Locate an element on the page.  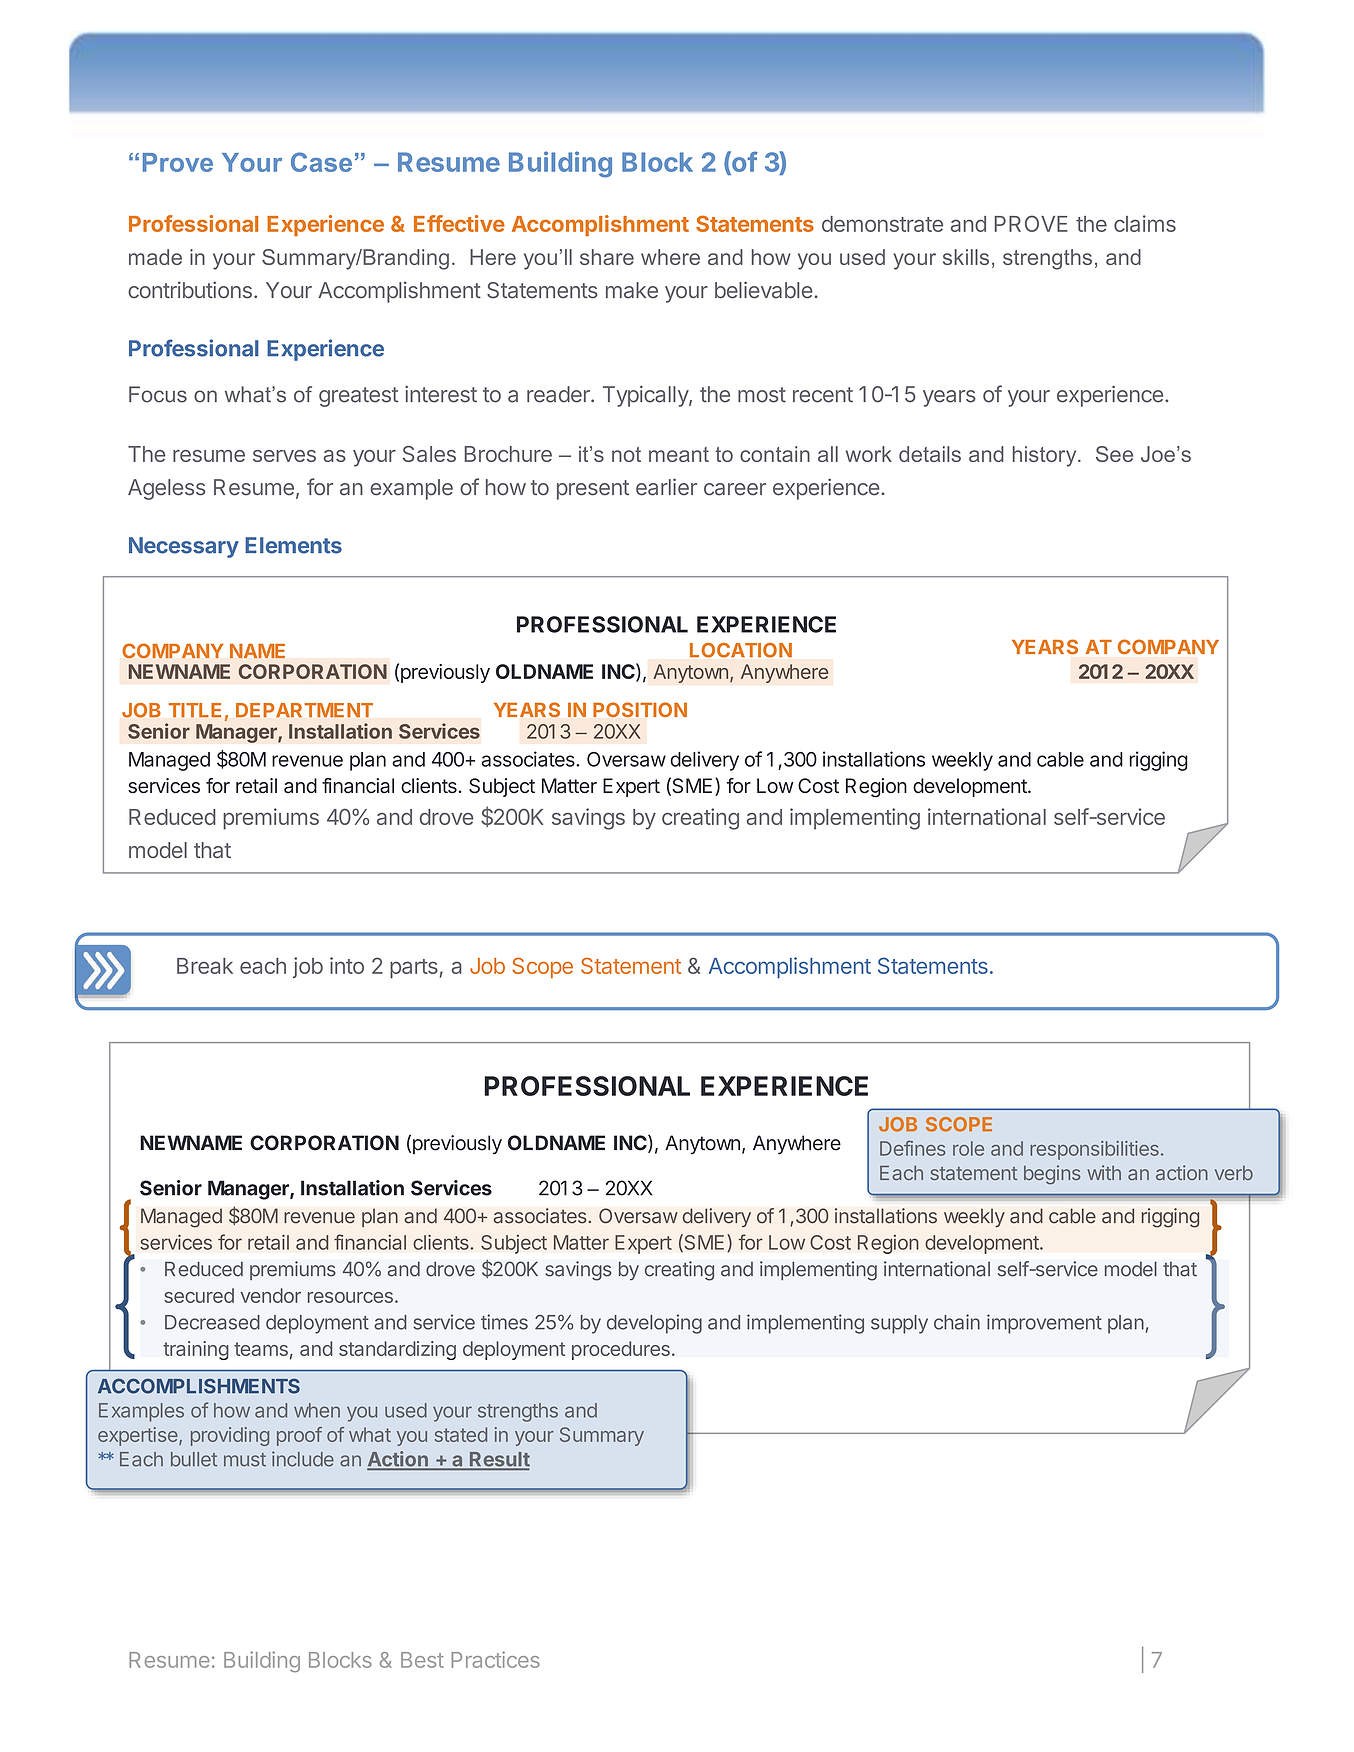
Best is located at coordinates (422, 1660).
